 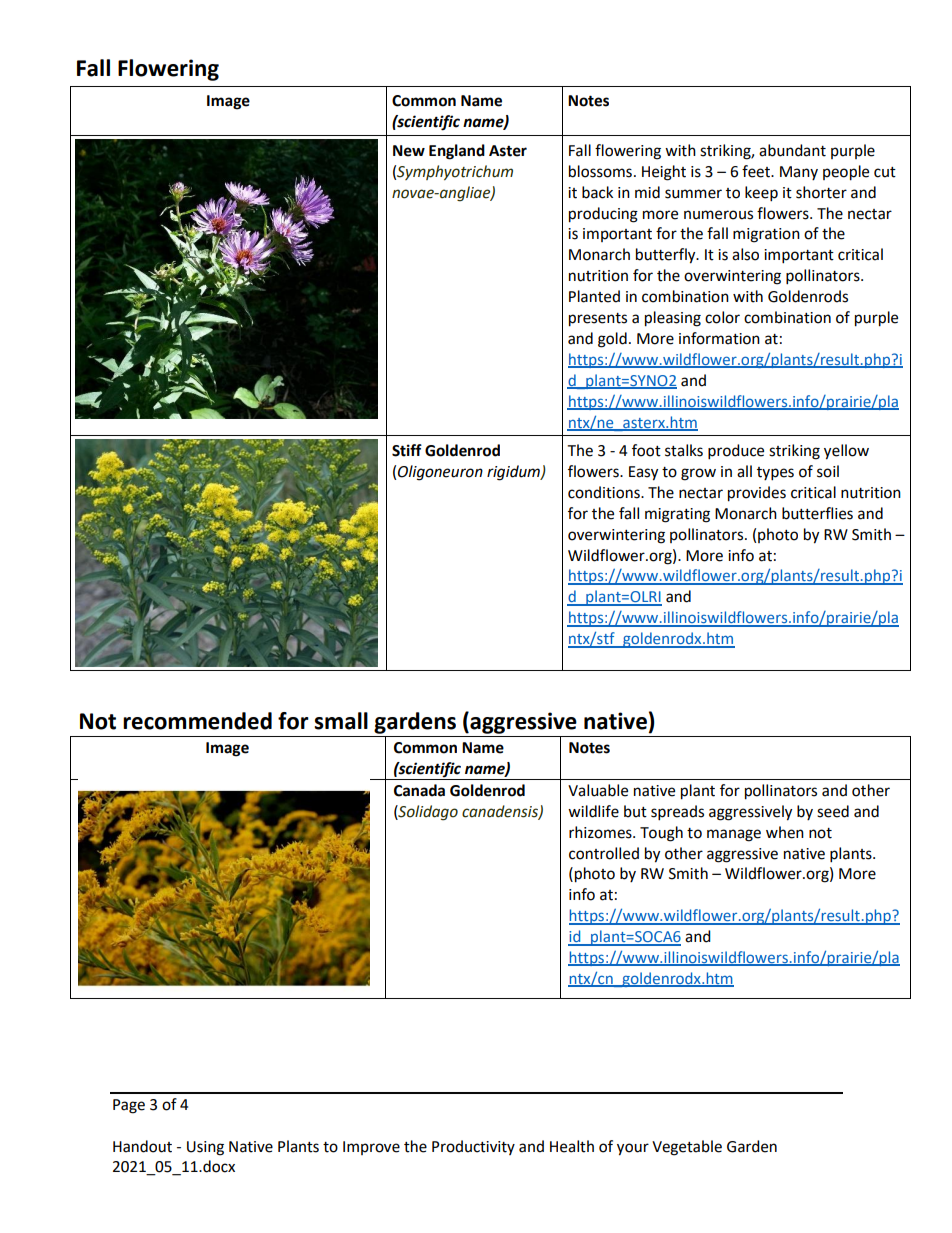 I want to click on New, so click(x=409, y=151).
